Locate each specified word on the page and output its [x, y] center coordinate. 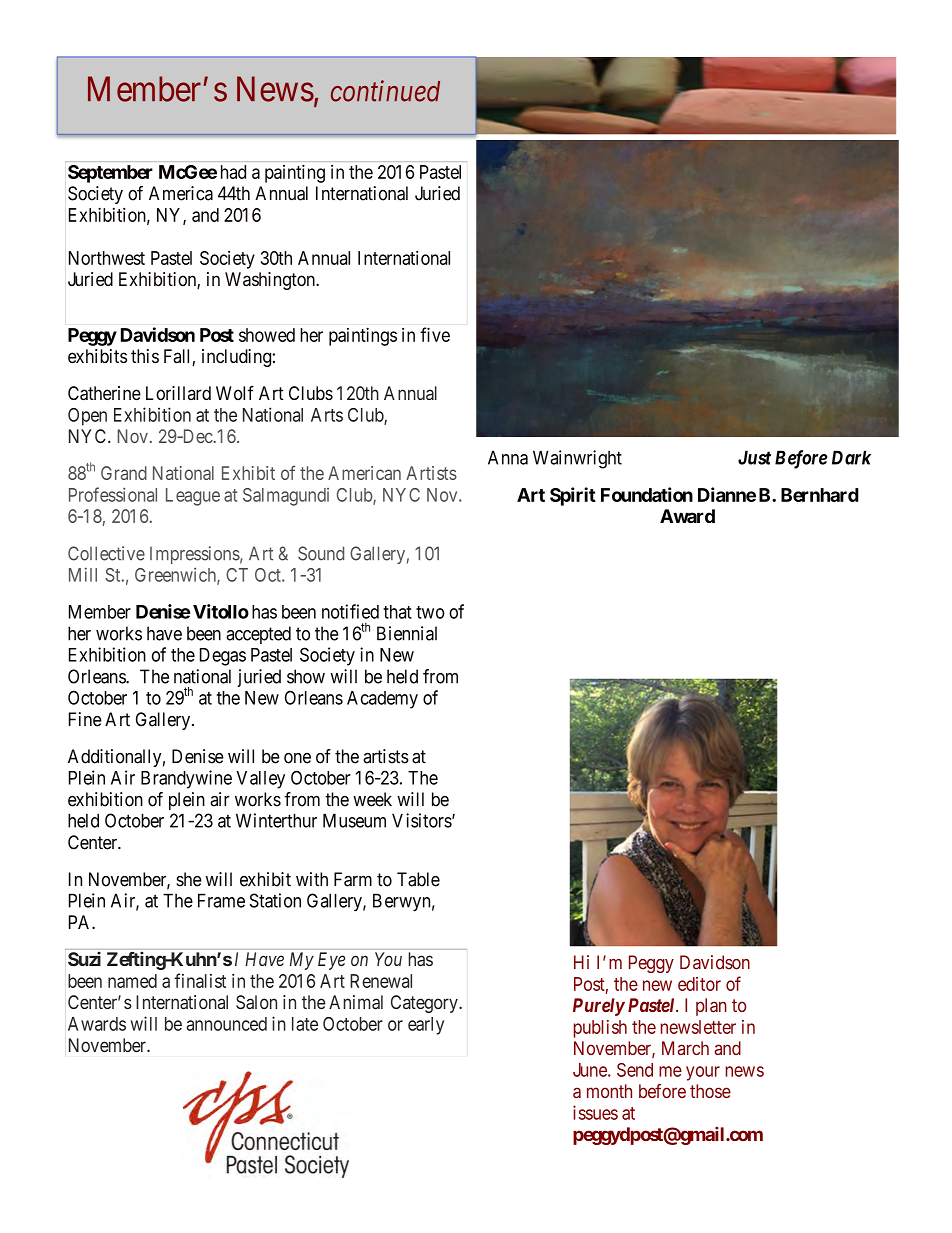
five [435, 334]
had [233, 172]
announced [226, 1024]
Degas [223, 657]
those [710, 1091]
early [426, 1026]
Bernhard [820, 495]
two [430, 612]
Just [754, 457]
